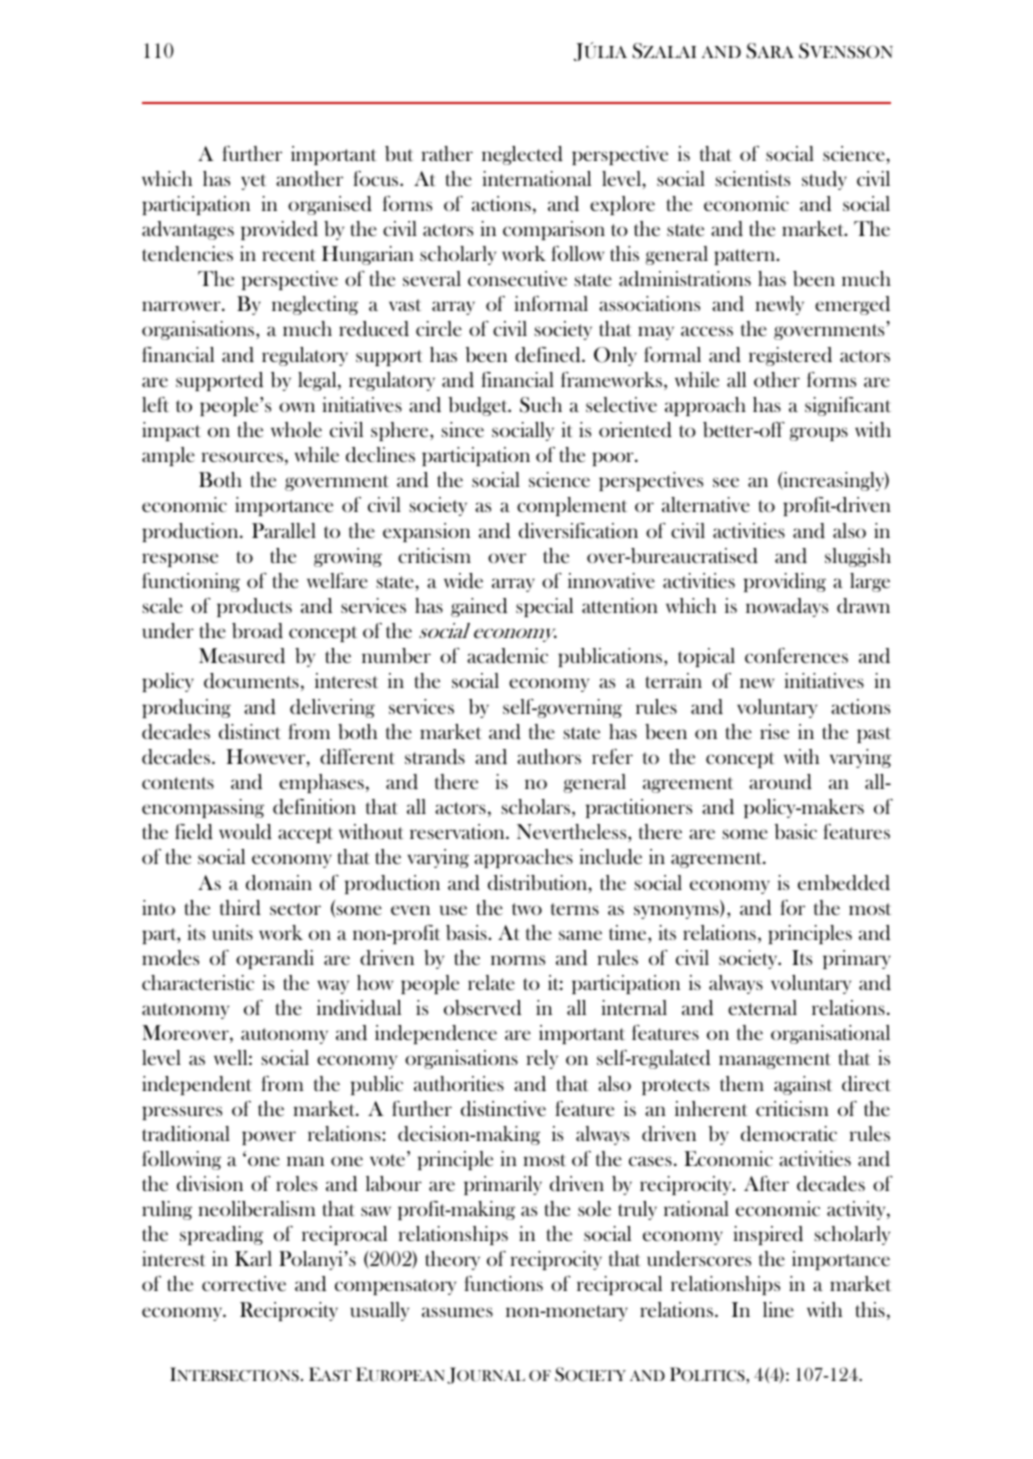 The height and width of the screenshot is (1459, 1033). I want to click on rise, so click(774, 731).
